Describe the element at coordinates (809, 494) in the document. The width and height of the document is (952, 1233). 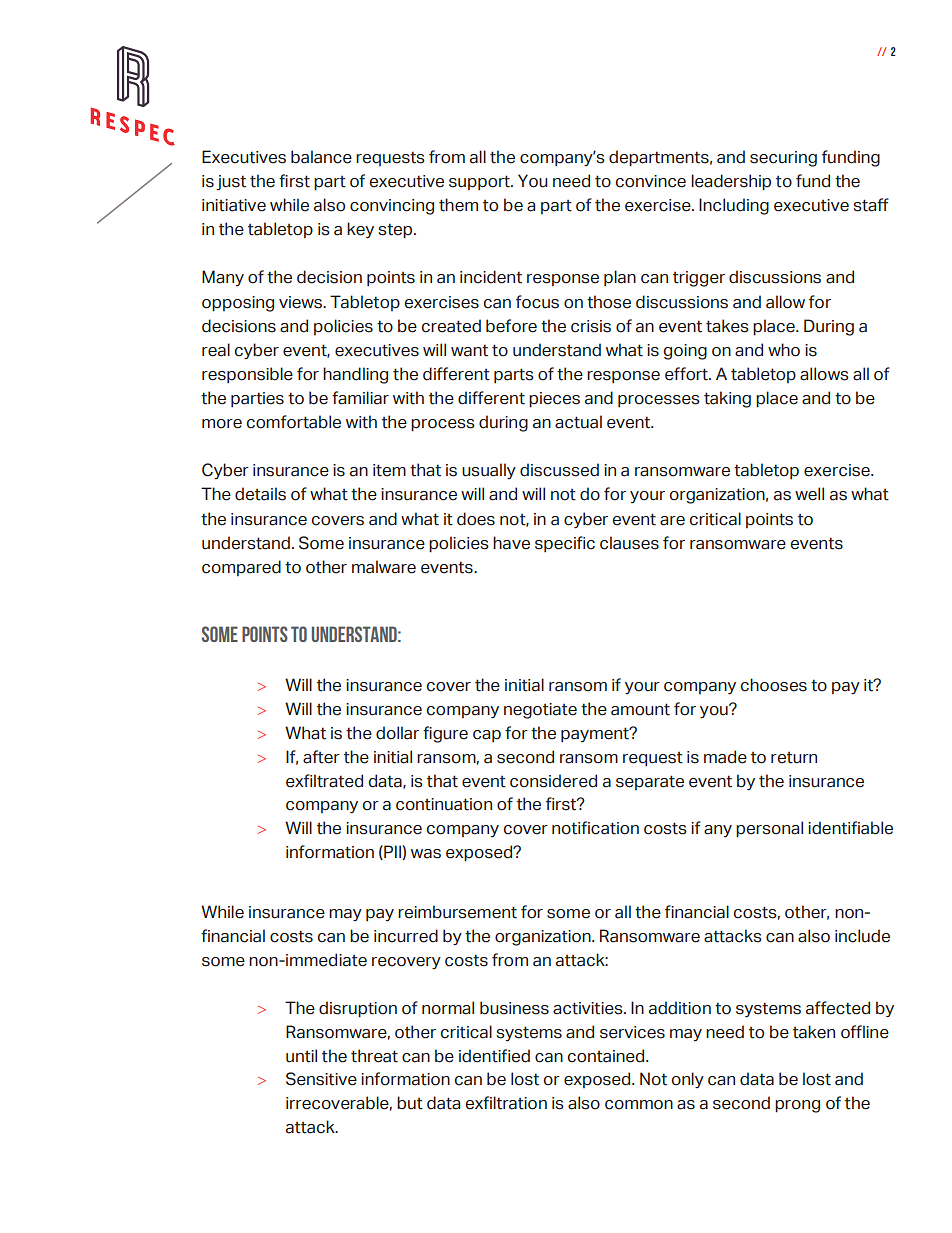
I see `well` at that location.
